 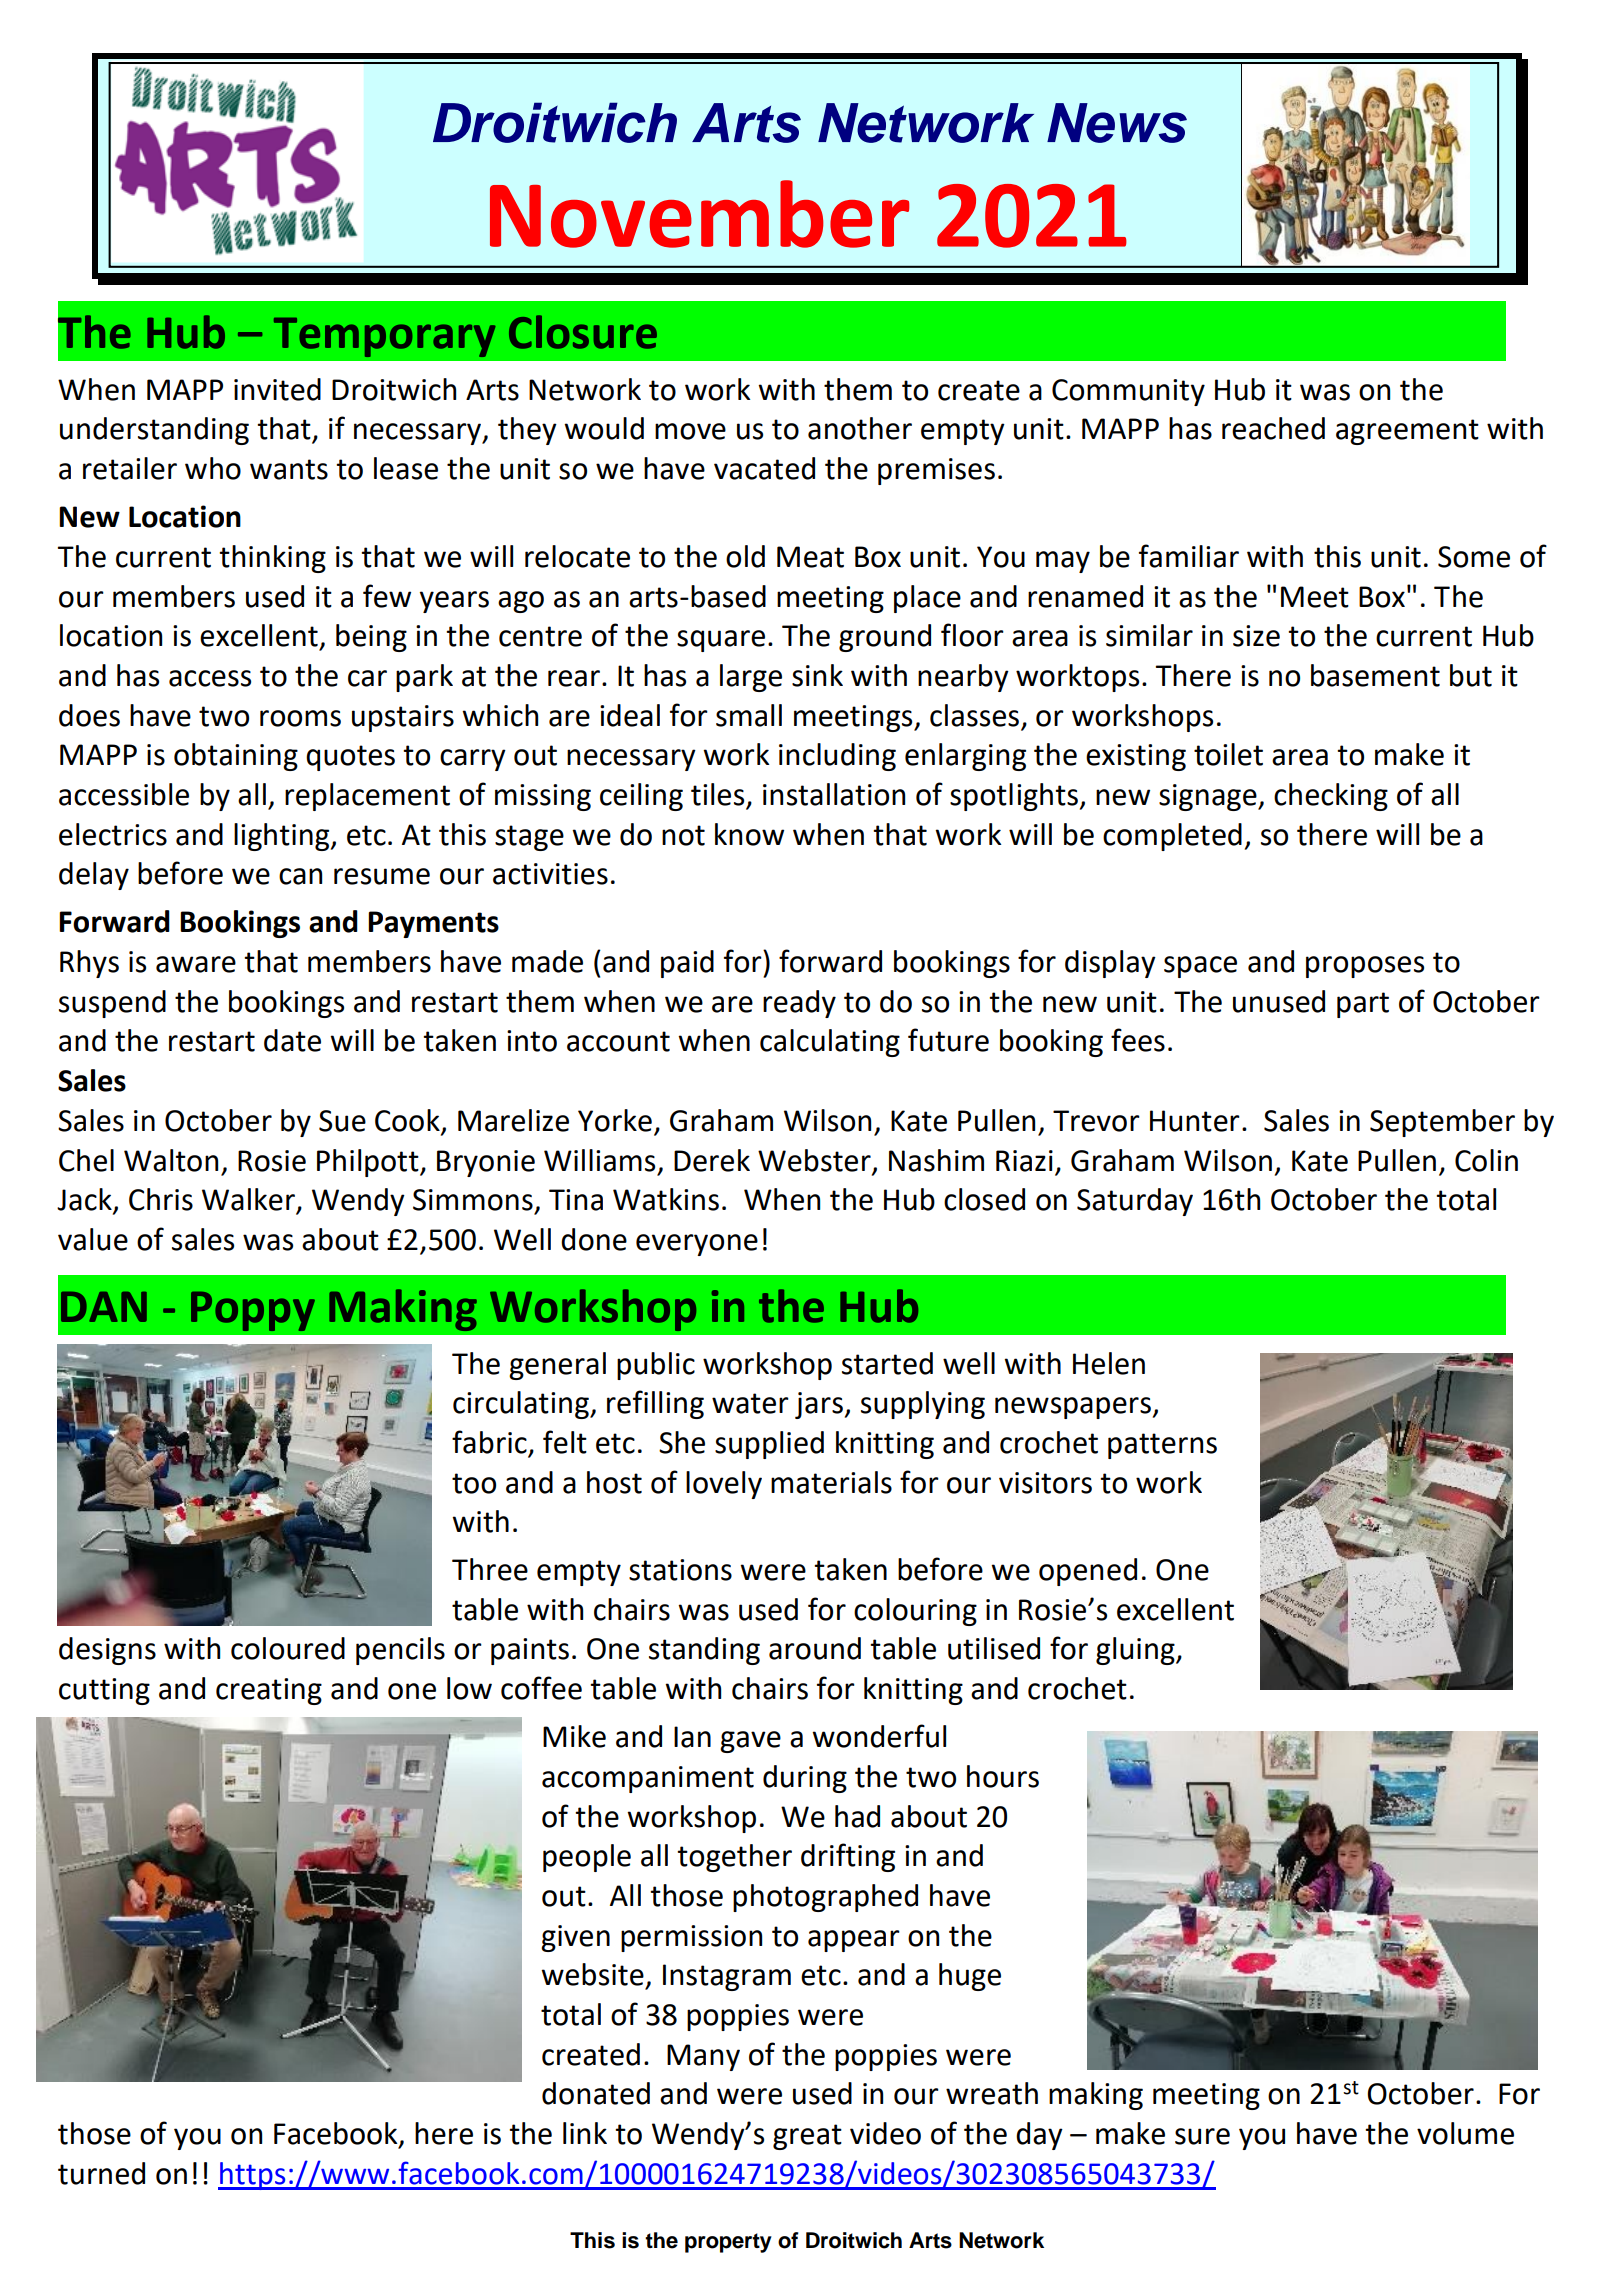 What do you see at coordinates (1273, 428) in the screenshot?
I see `reached` at bounding box center [1273, 428].
